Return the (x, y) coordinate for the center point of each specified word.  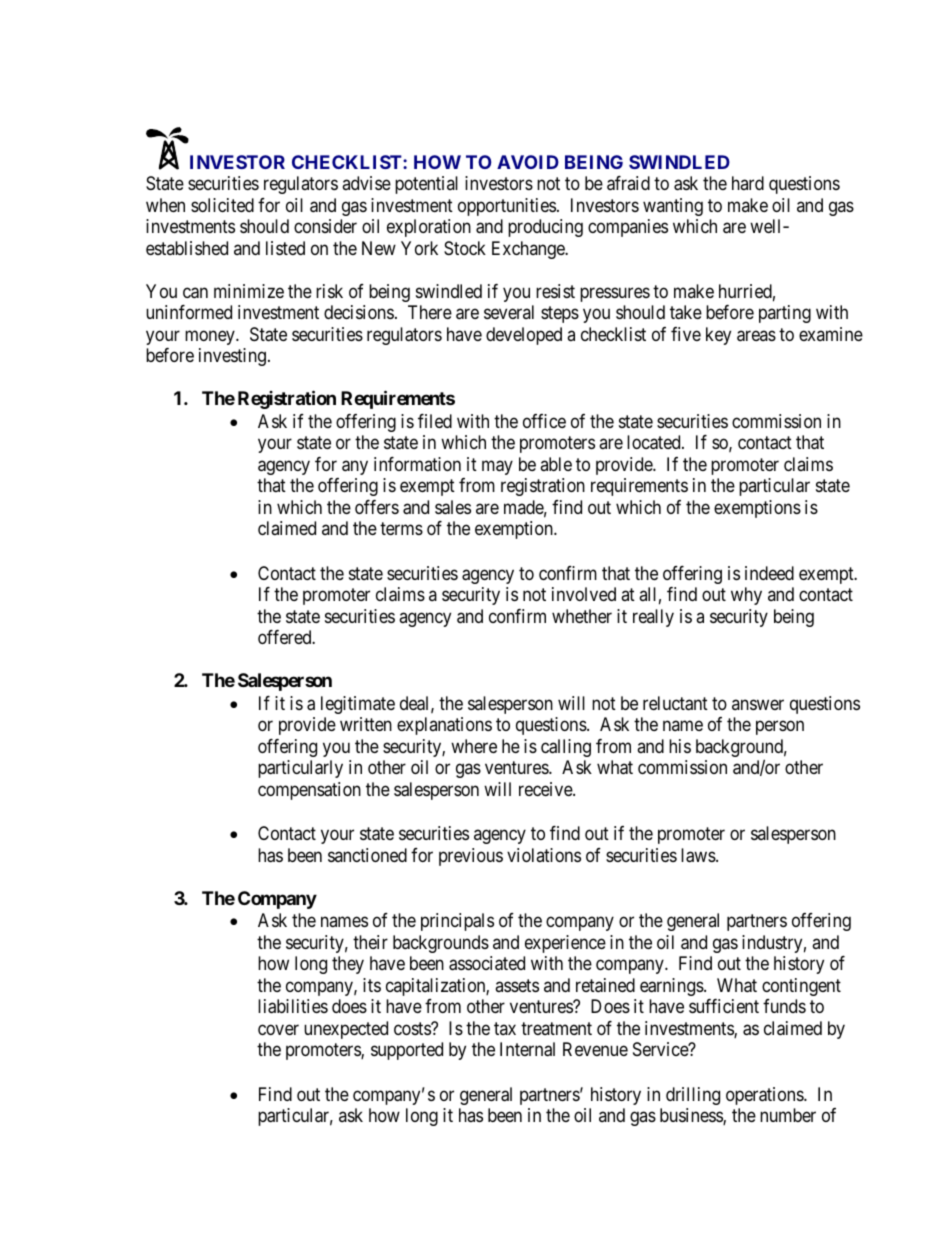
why (746, 596)
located (655, 442)
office (544, 421)
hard (748, 183)
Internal (527, 1049)
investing (232, 357)
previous (471, 857)
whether (582, 616)
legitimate (358, 705)
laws (699, 855)
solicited (222, 205)
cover (278, 1029)
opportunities (507, 207)
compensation (309, 791)
